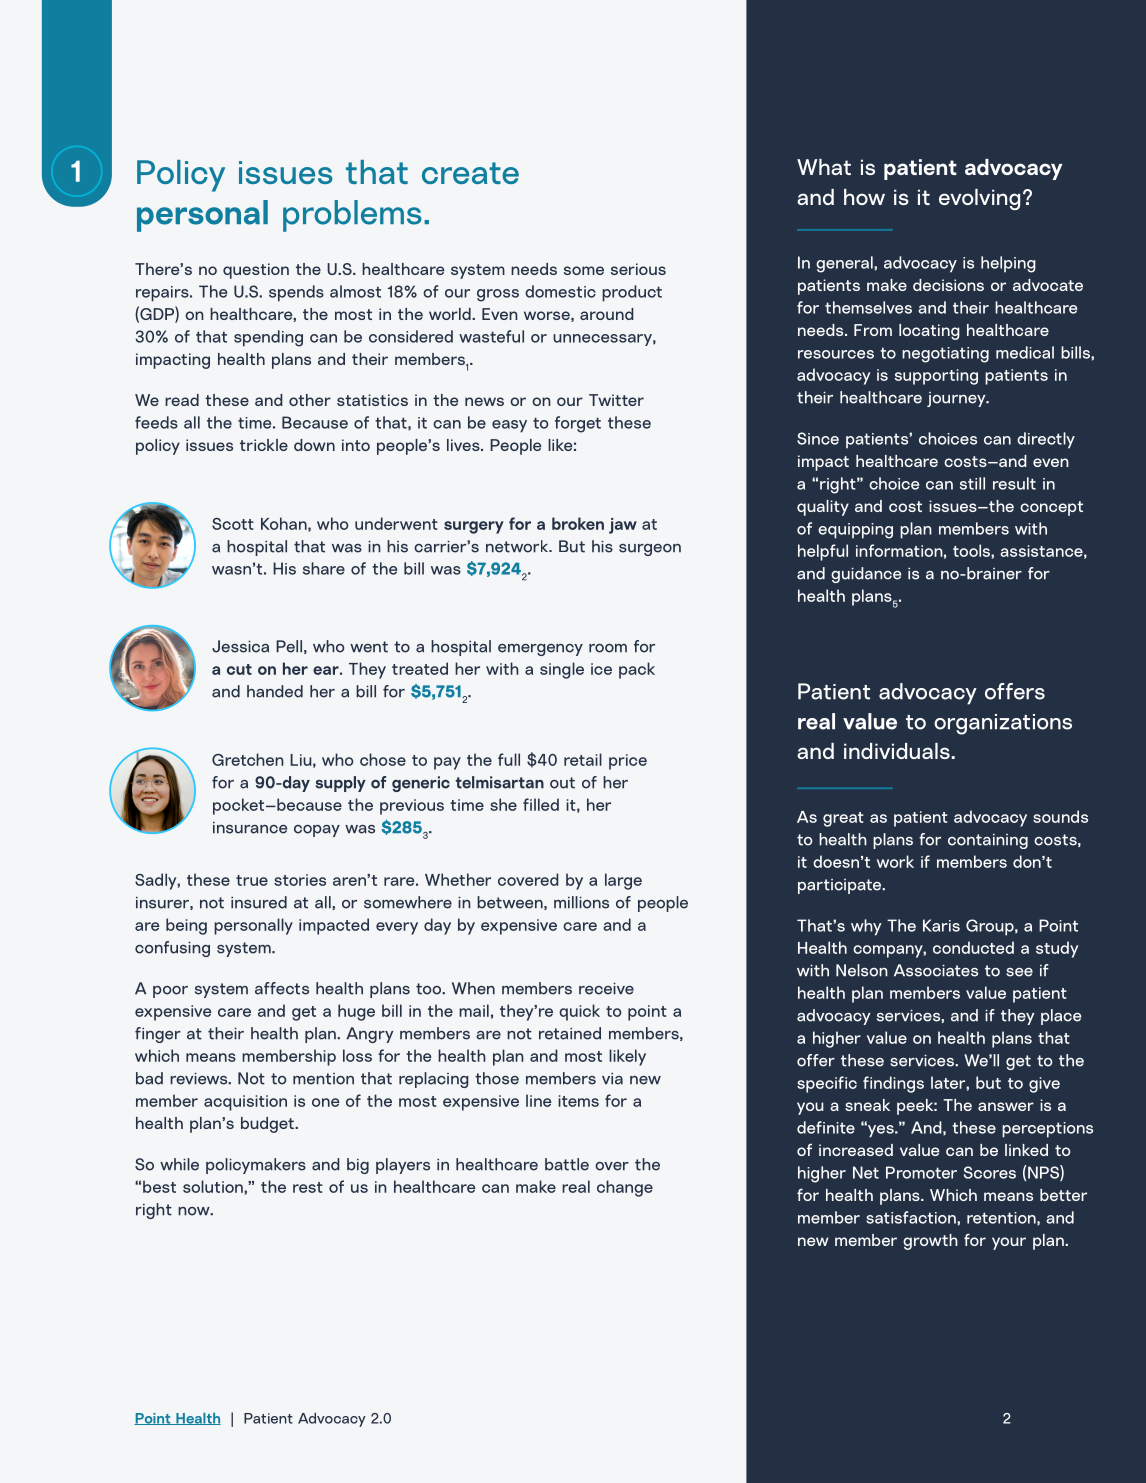  What do you see at coordinates (1003, 724) in the screenshot?
I see `organizations` at bounding box center [1003, 724].
